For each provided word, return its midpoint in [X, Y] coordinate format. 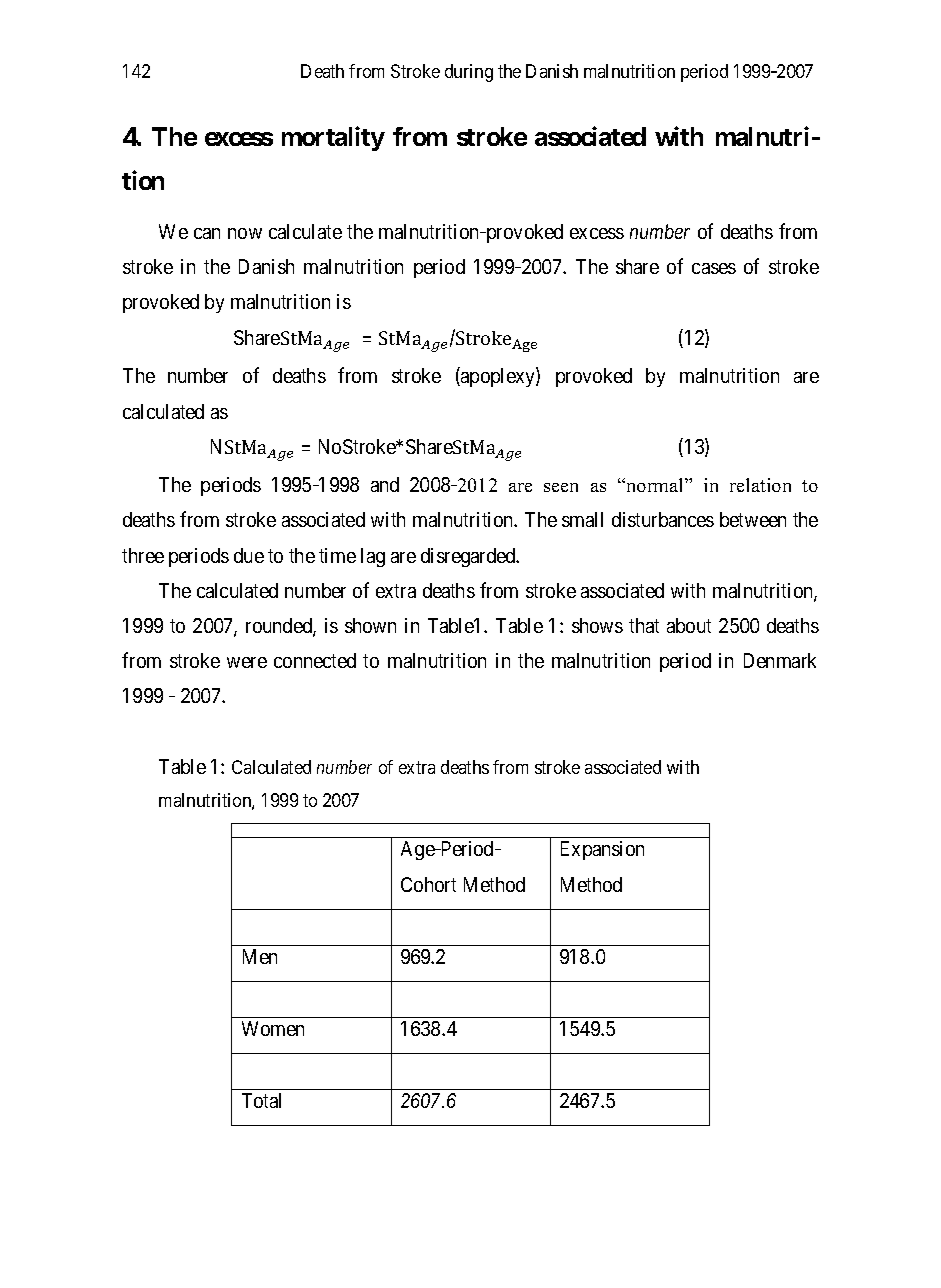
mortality [333, 138]
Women [273, 1028]
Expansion [602, 850]
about [689, 625]
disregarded [469, 557]
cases [714, 268]
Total [261, 1100]
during [469, 73]
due [249, 555]
